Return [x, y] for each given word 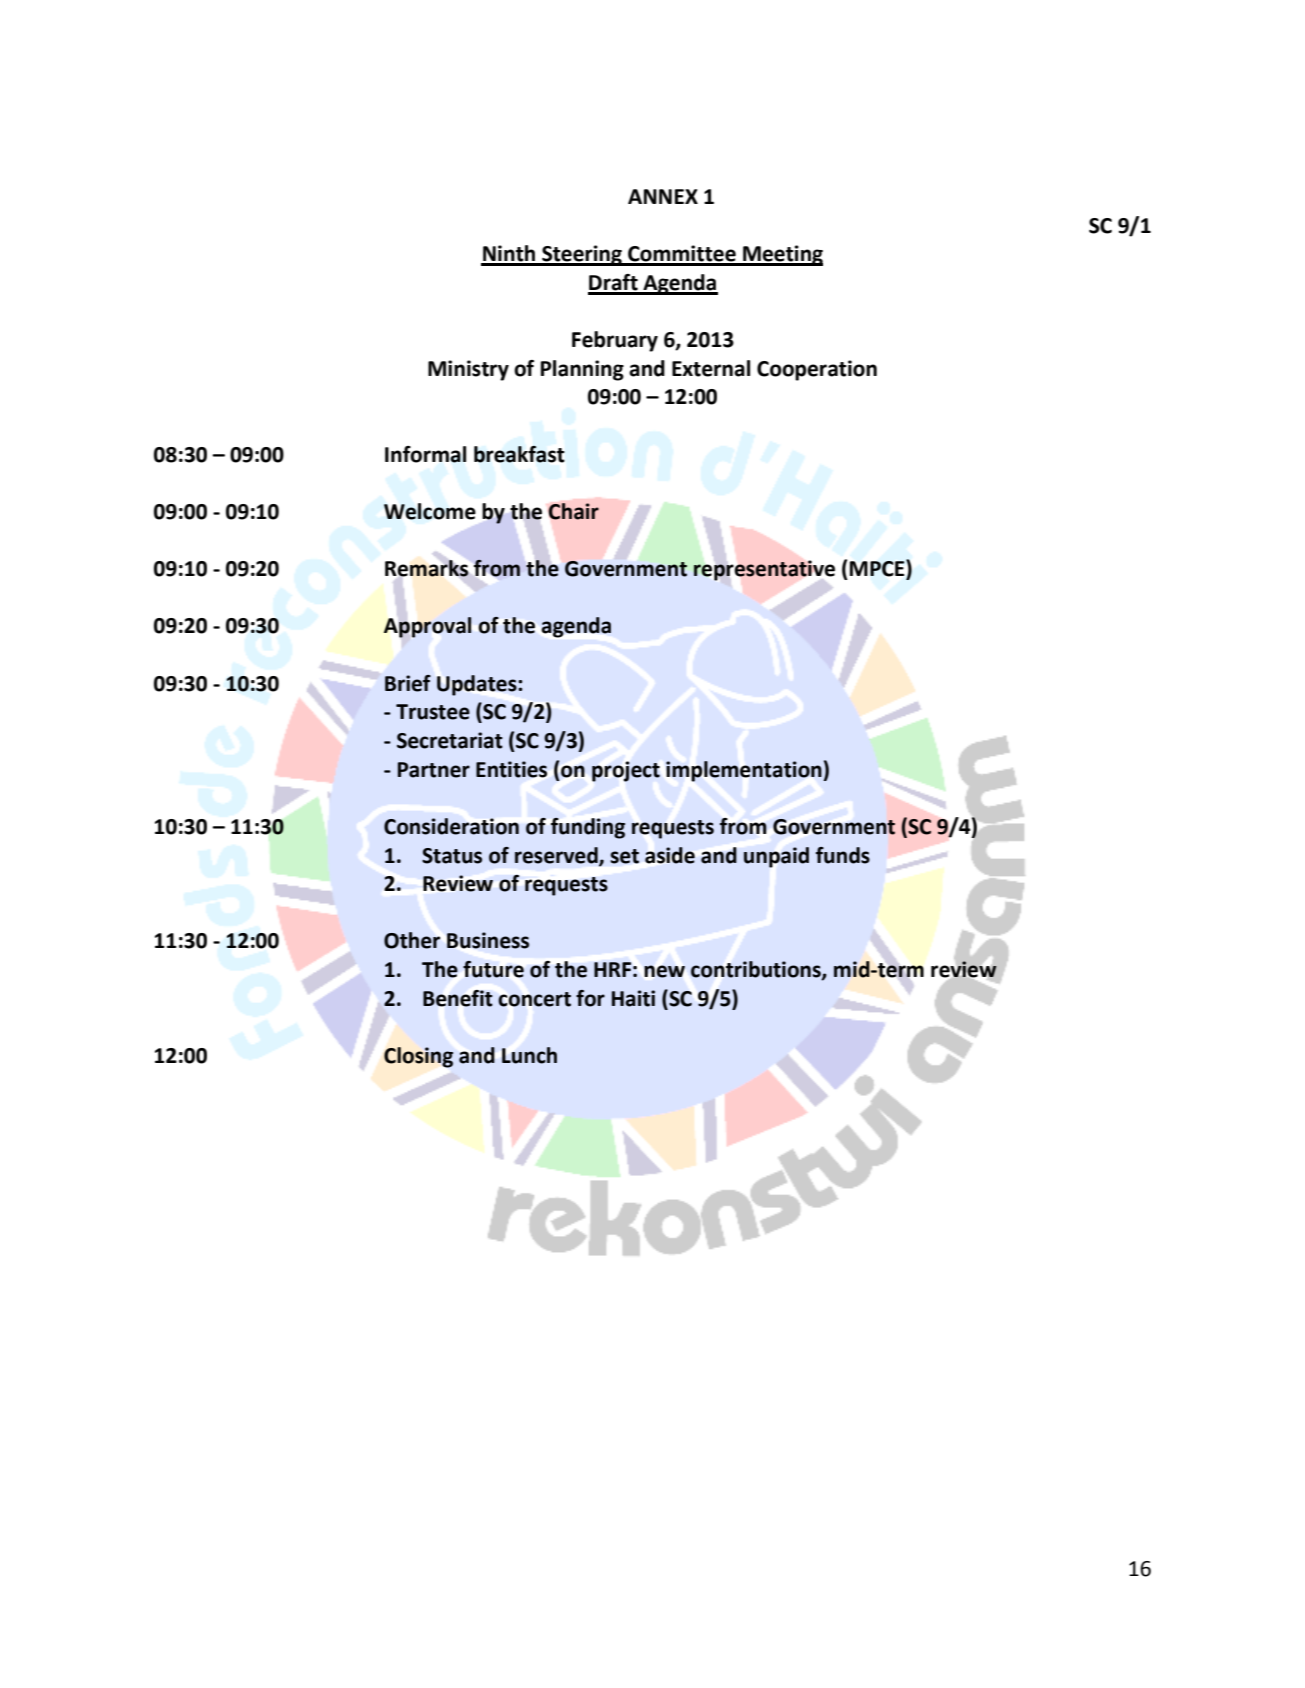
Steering [582, 255]
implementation [745, 771]
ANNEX [663, 196]
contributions [757, 970]
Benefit [458, 998]
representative [764, 570]
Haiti [633, 998]
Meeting [782, 255]
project [626, 771]
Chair [574, 511]
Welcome [430, 511]
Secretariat [450, 740]
